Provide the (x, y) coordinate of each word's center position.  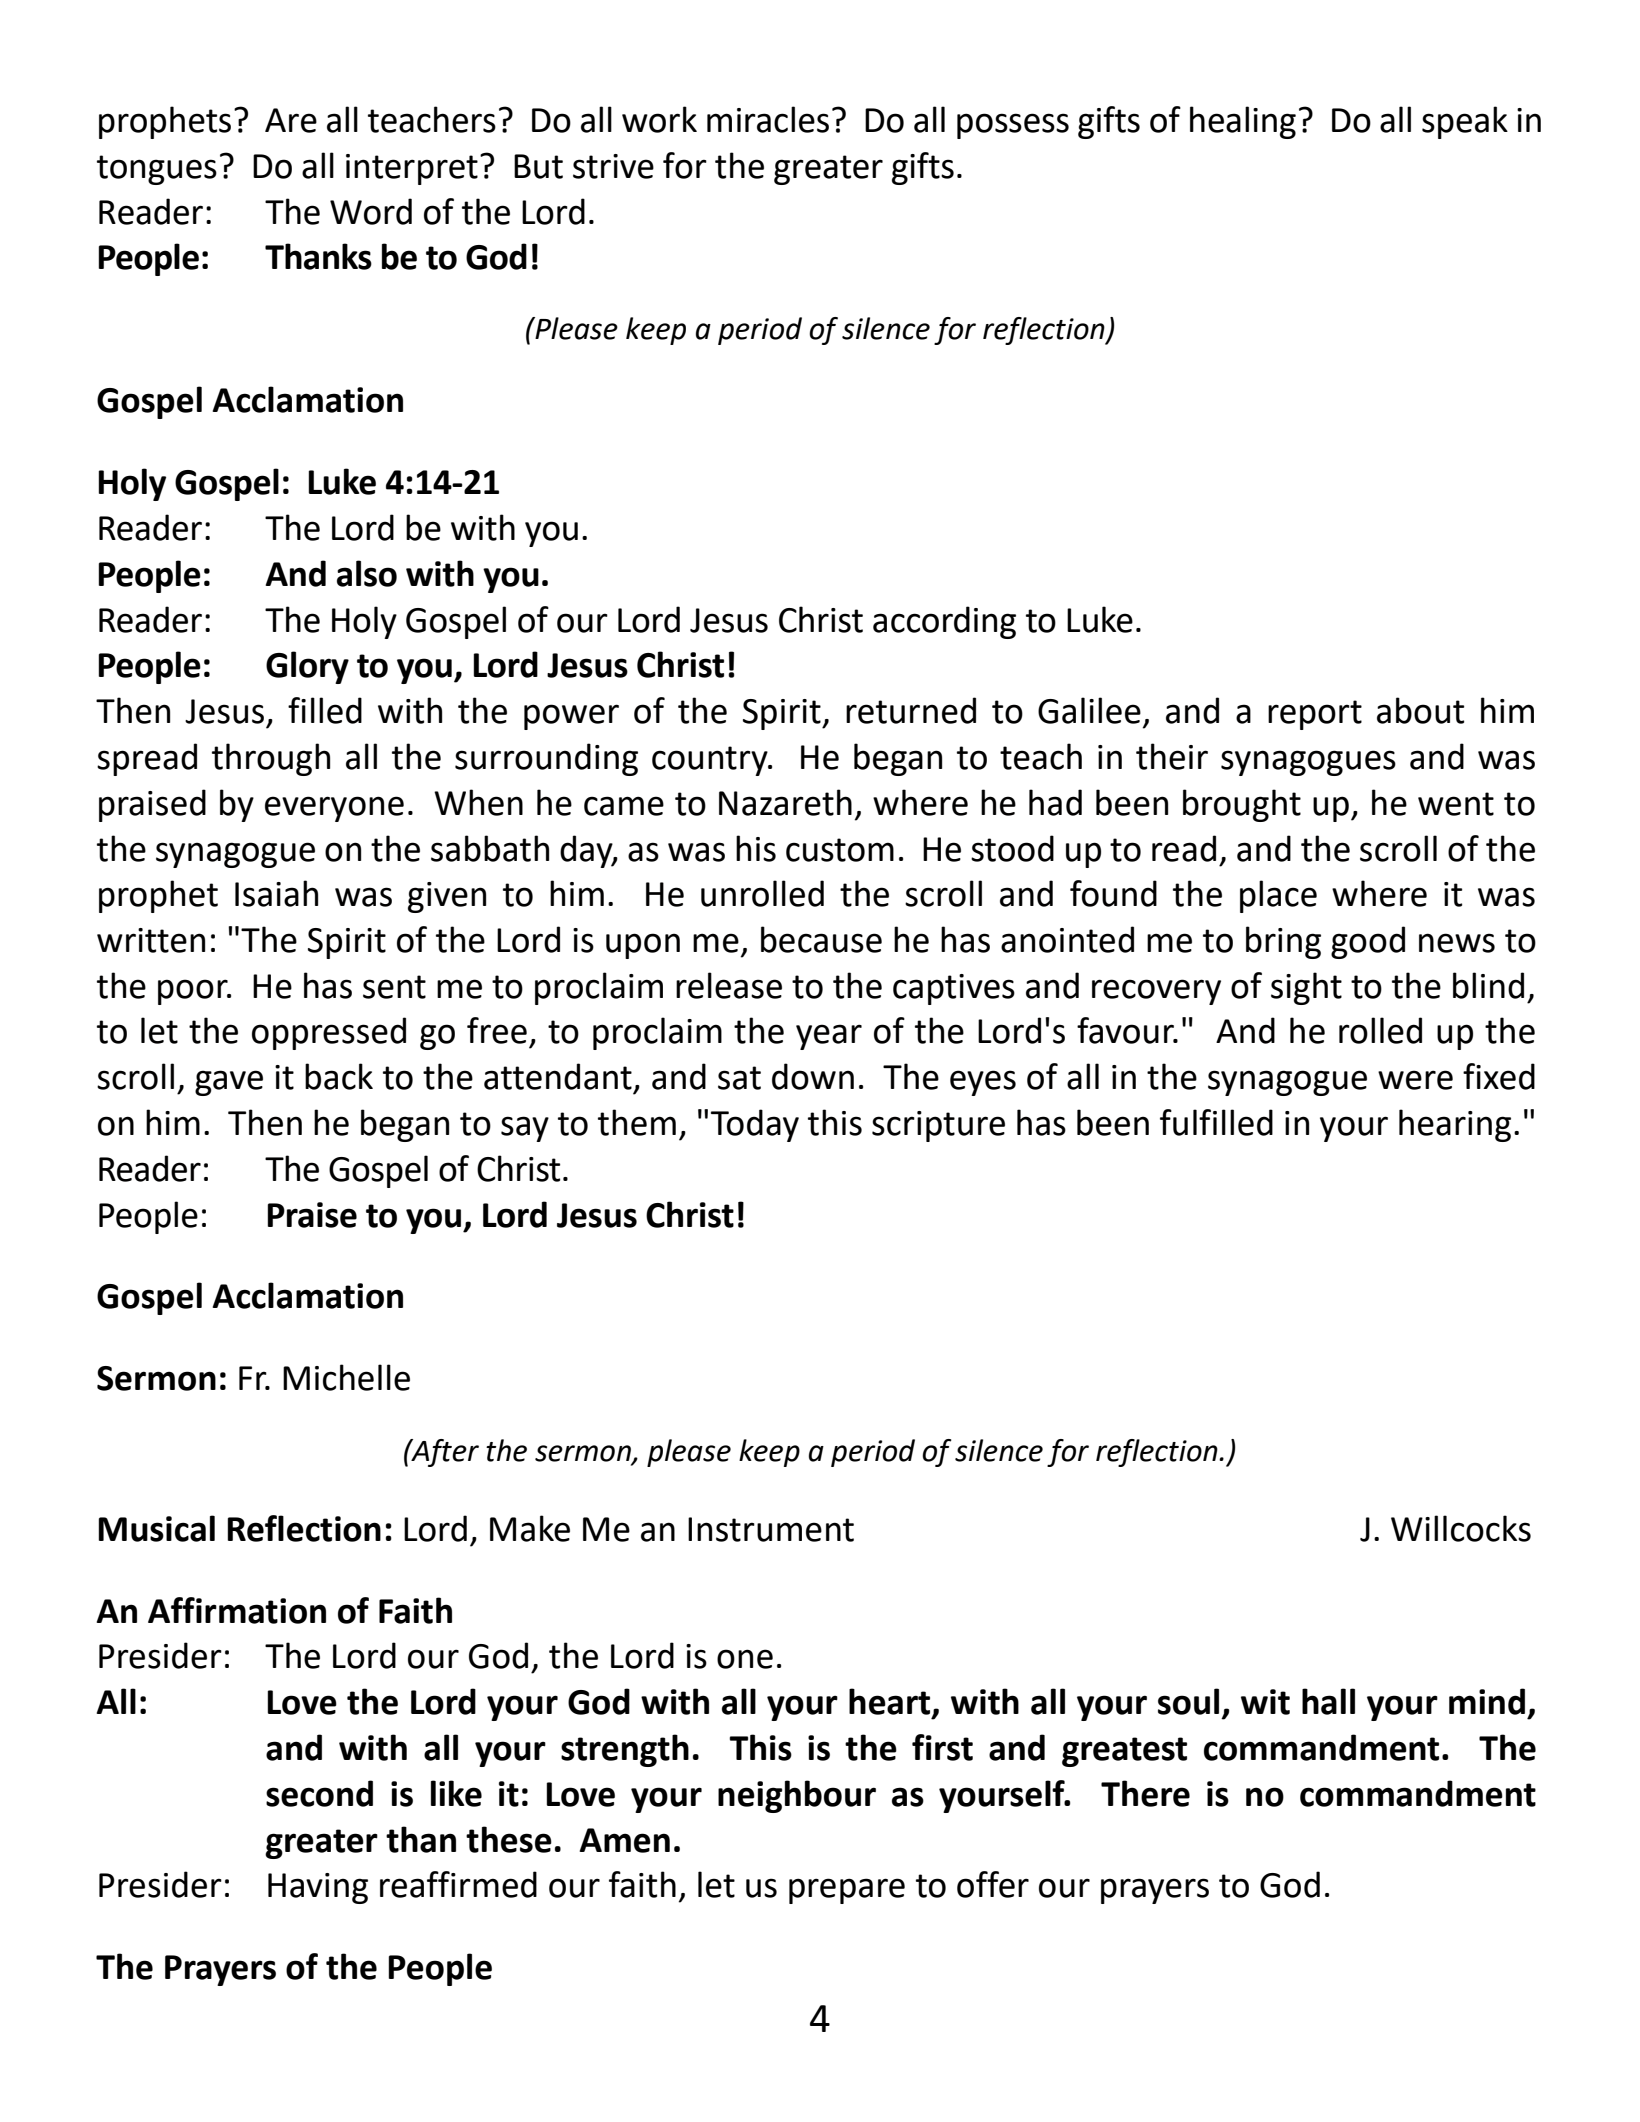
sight (1306, 988)
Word (371, 211)
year (829, 1037)
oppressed (329, 1033)
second (319, 1793)
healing (1243, 122)
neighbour (797, 1796)
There (1145, 1793)
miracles (768, 119)
